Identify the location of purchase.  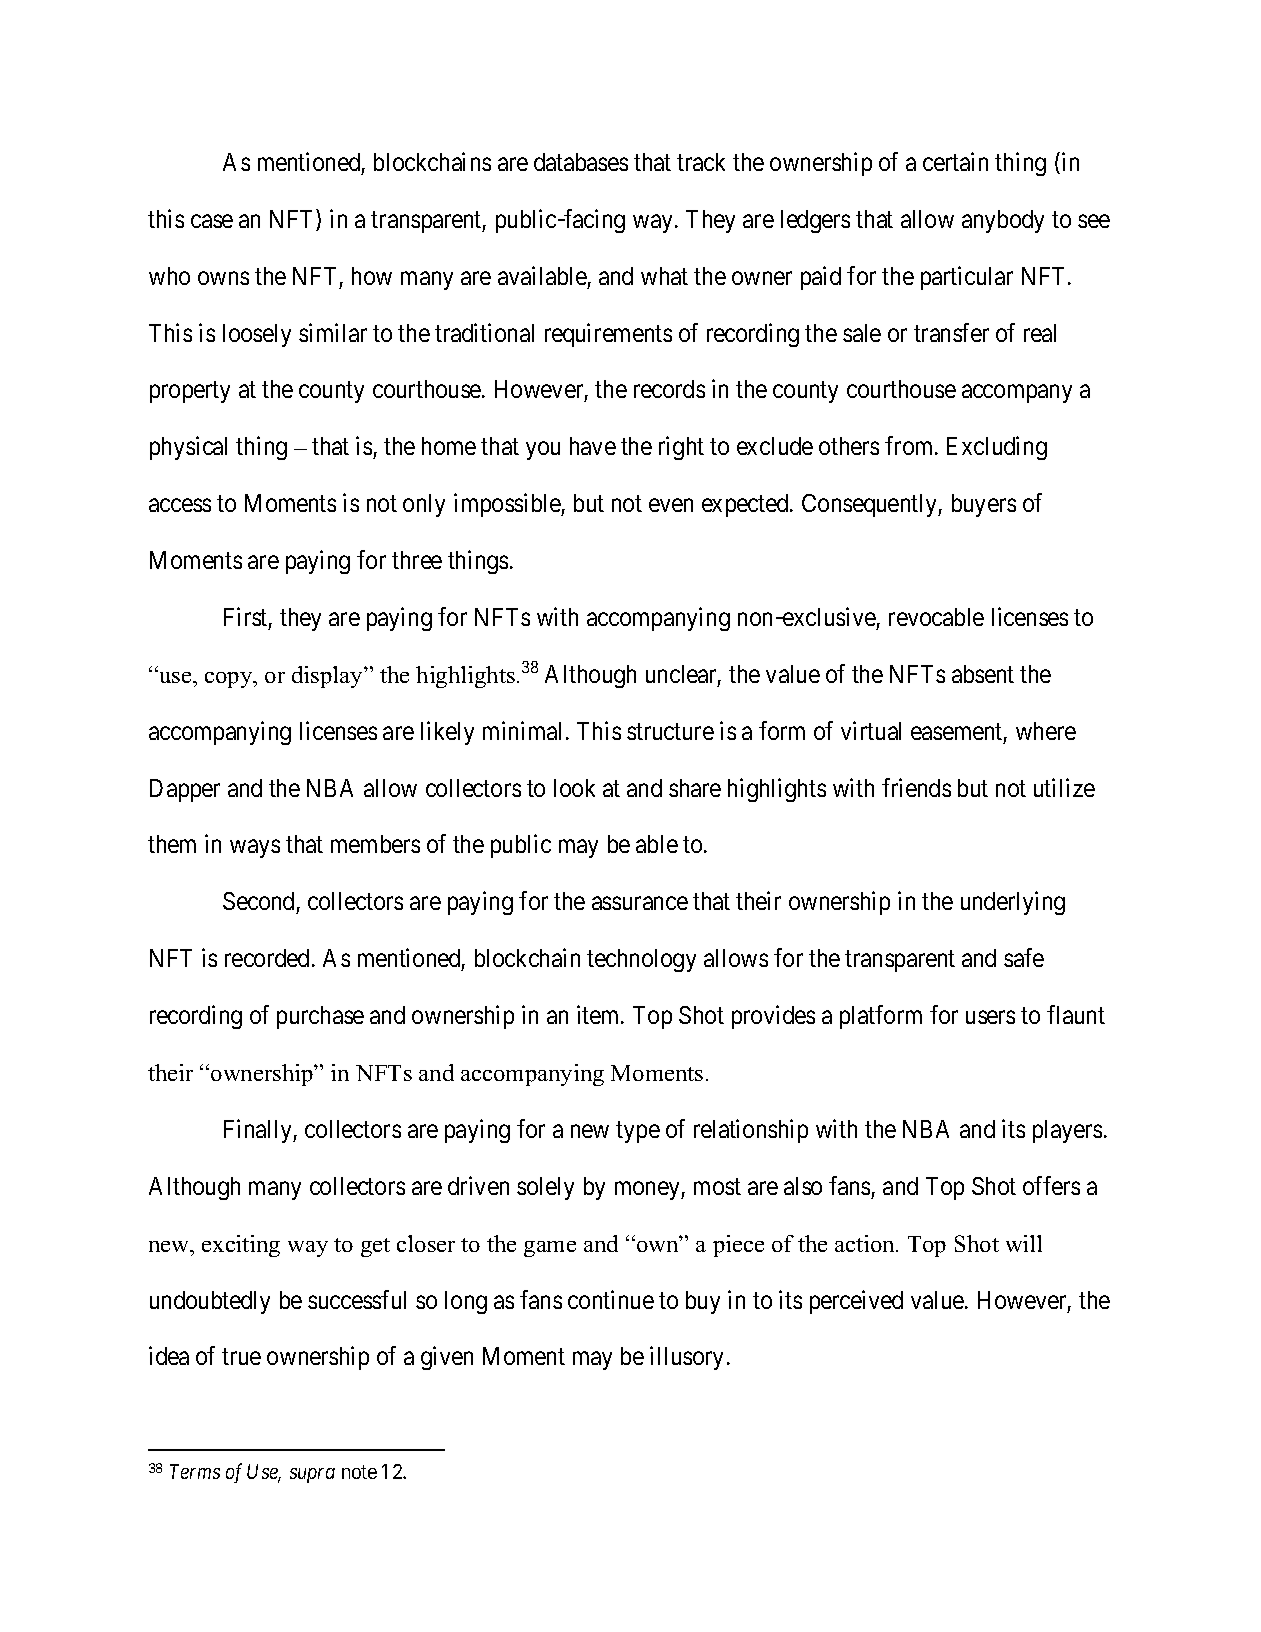
(320, 1017).
